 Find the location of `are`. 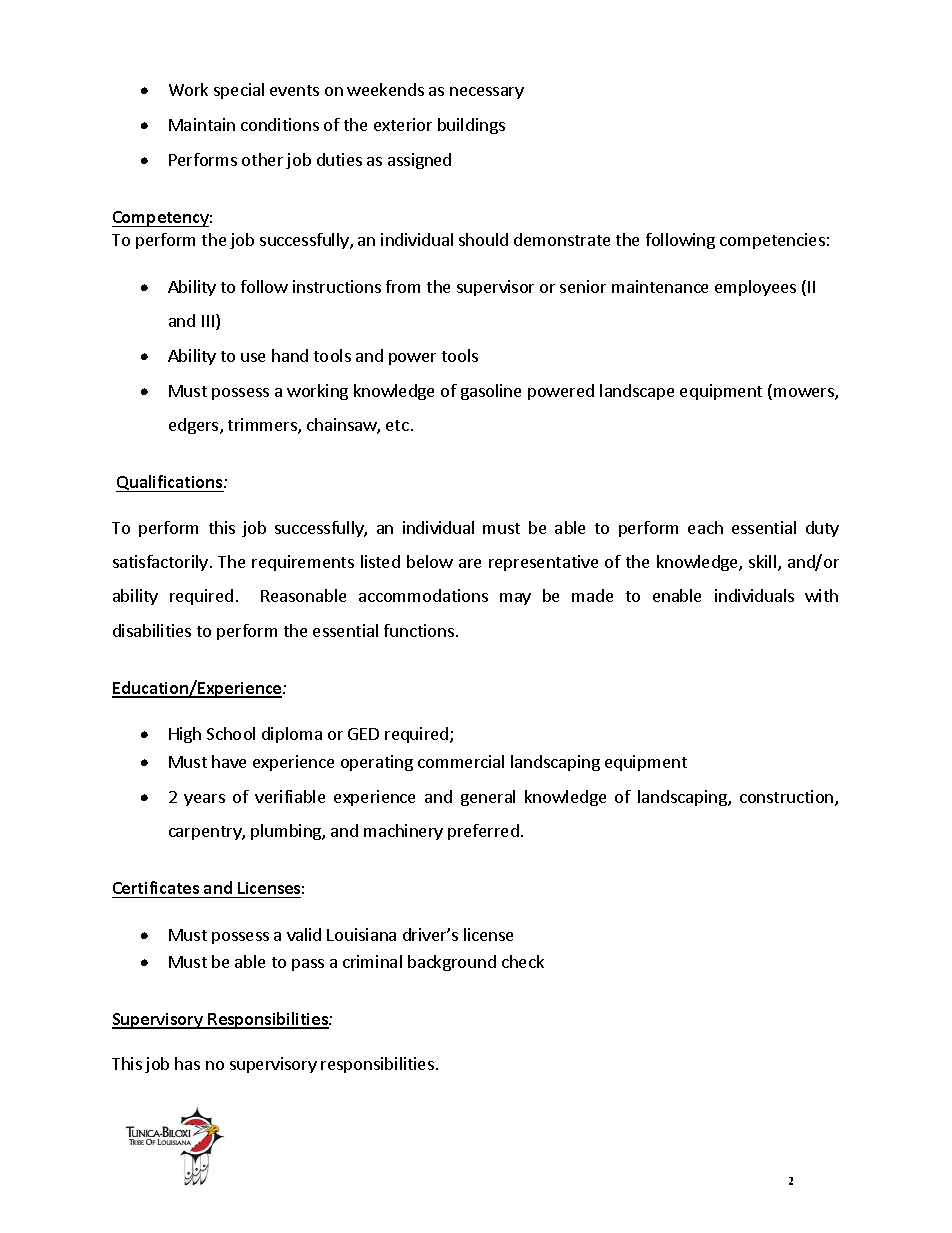

are is located at coordinates (470, 563).
